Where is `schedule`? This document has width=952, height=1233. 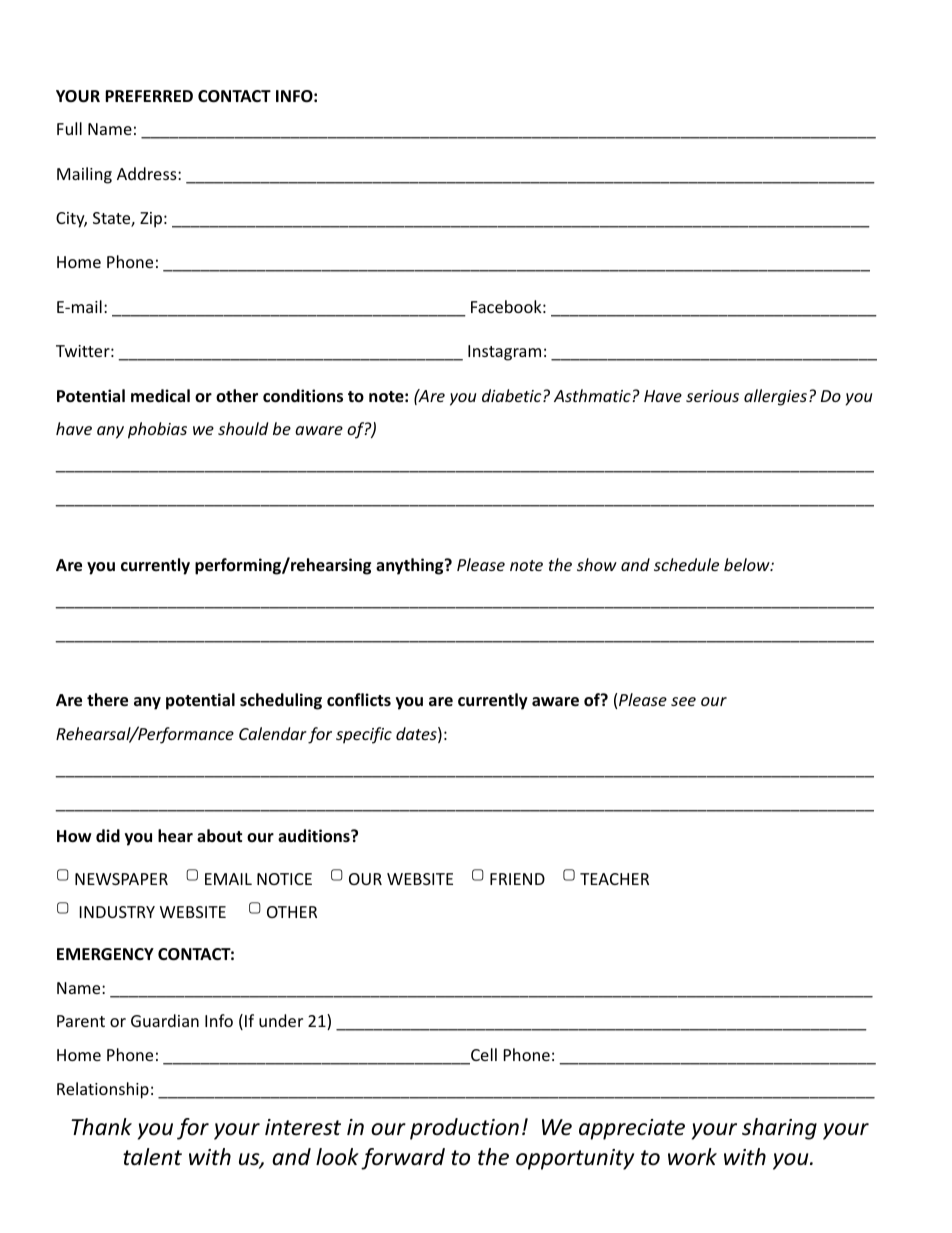
schedule is located at coordinates (686, 564).
